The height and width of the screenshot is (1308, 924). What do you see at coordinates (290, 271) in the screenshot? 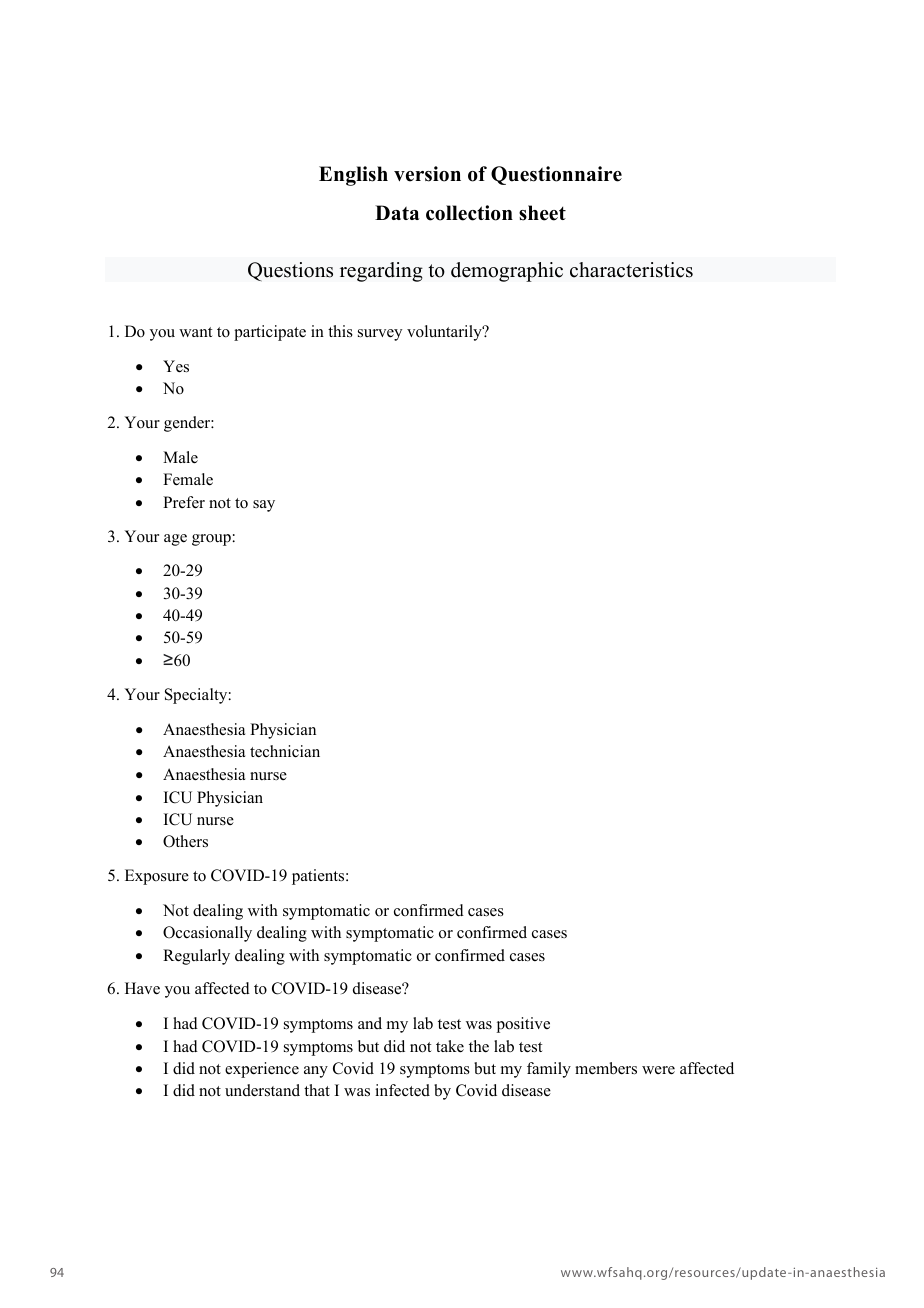
I see `Questions` at bounding box center [290, 271].
